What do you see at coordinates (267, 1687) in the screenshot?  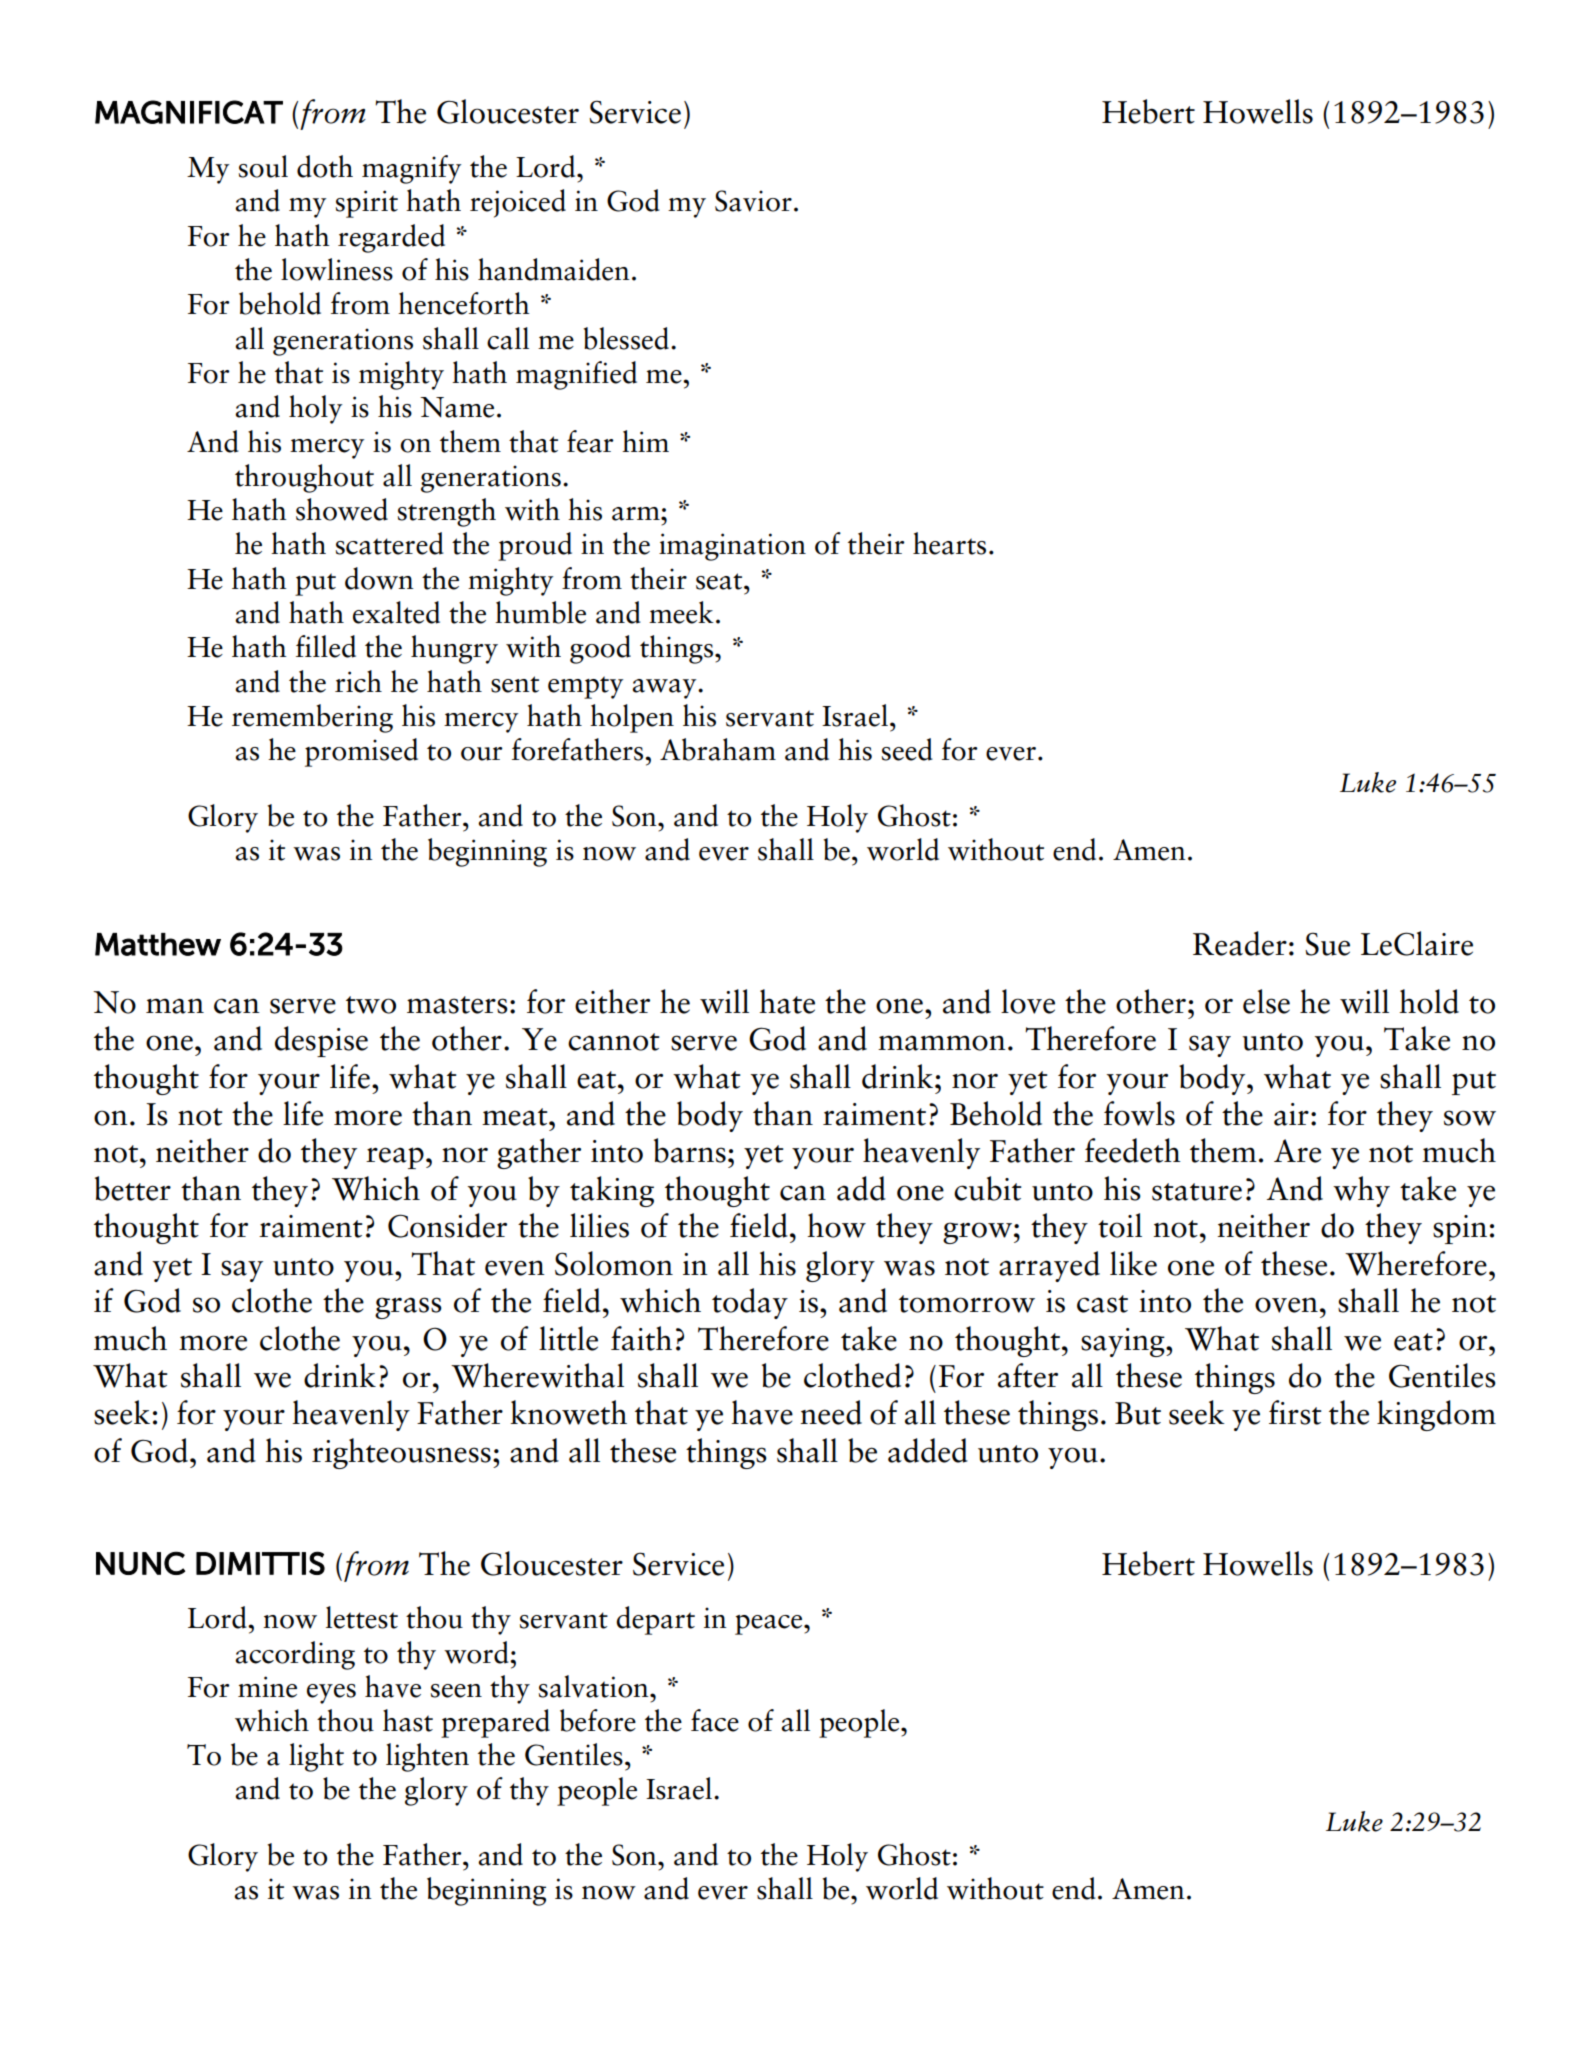 I see `mine` at bounding box center [267, 1687].
